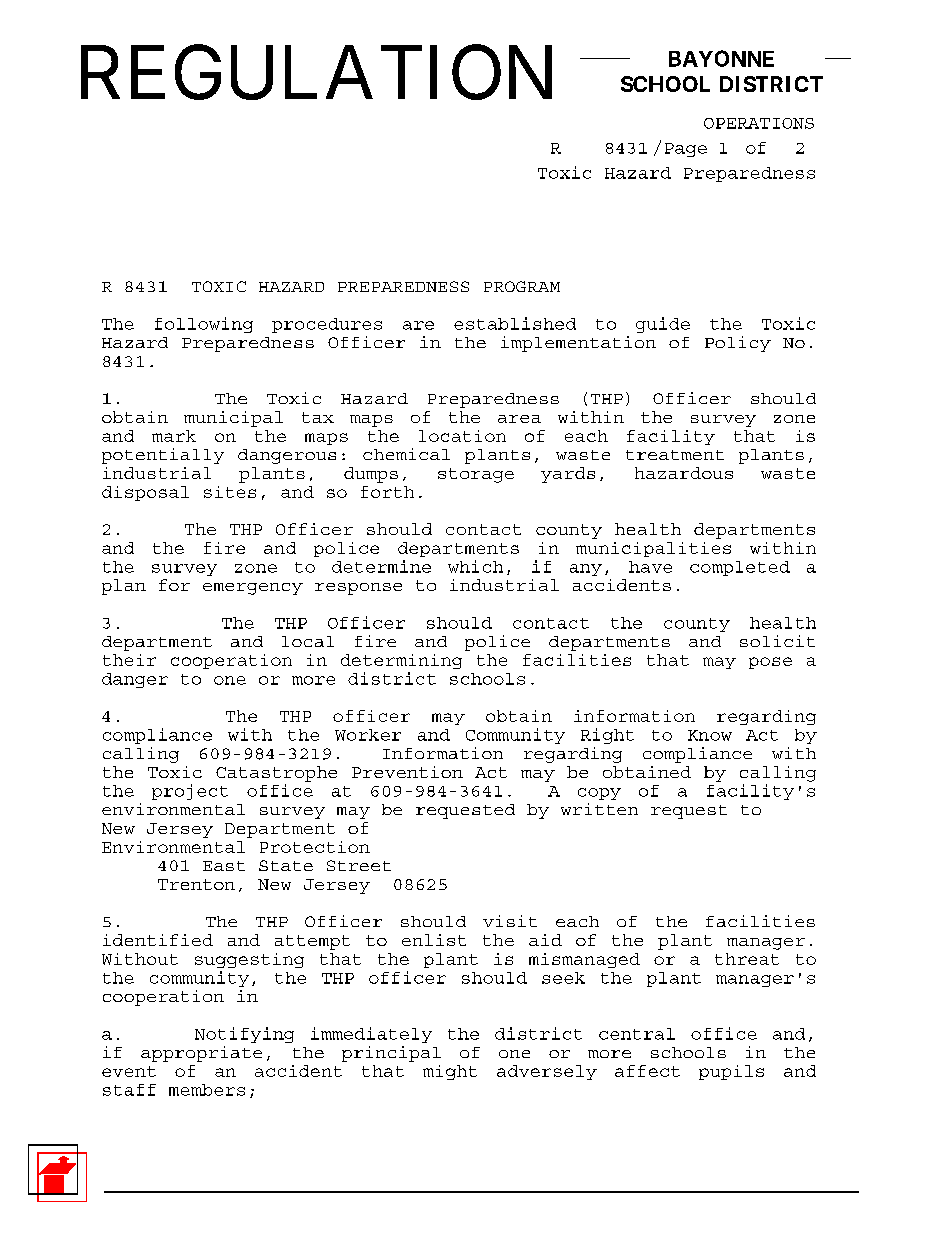  What do you see at coordinates (450, 1072) in the document?
I see `might` at bounding box center [450, 1072].
